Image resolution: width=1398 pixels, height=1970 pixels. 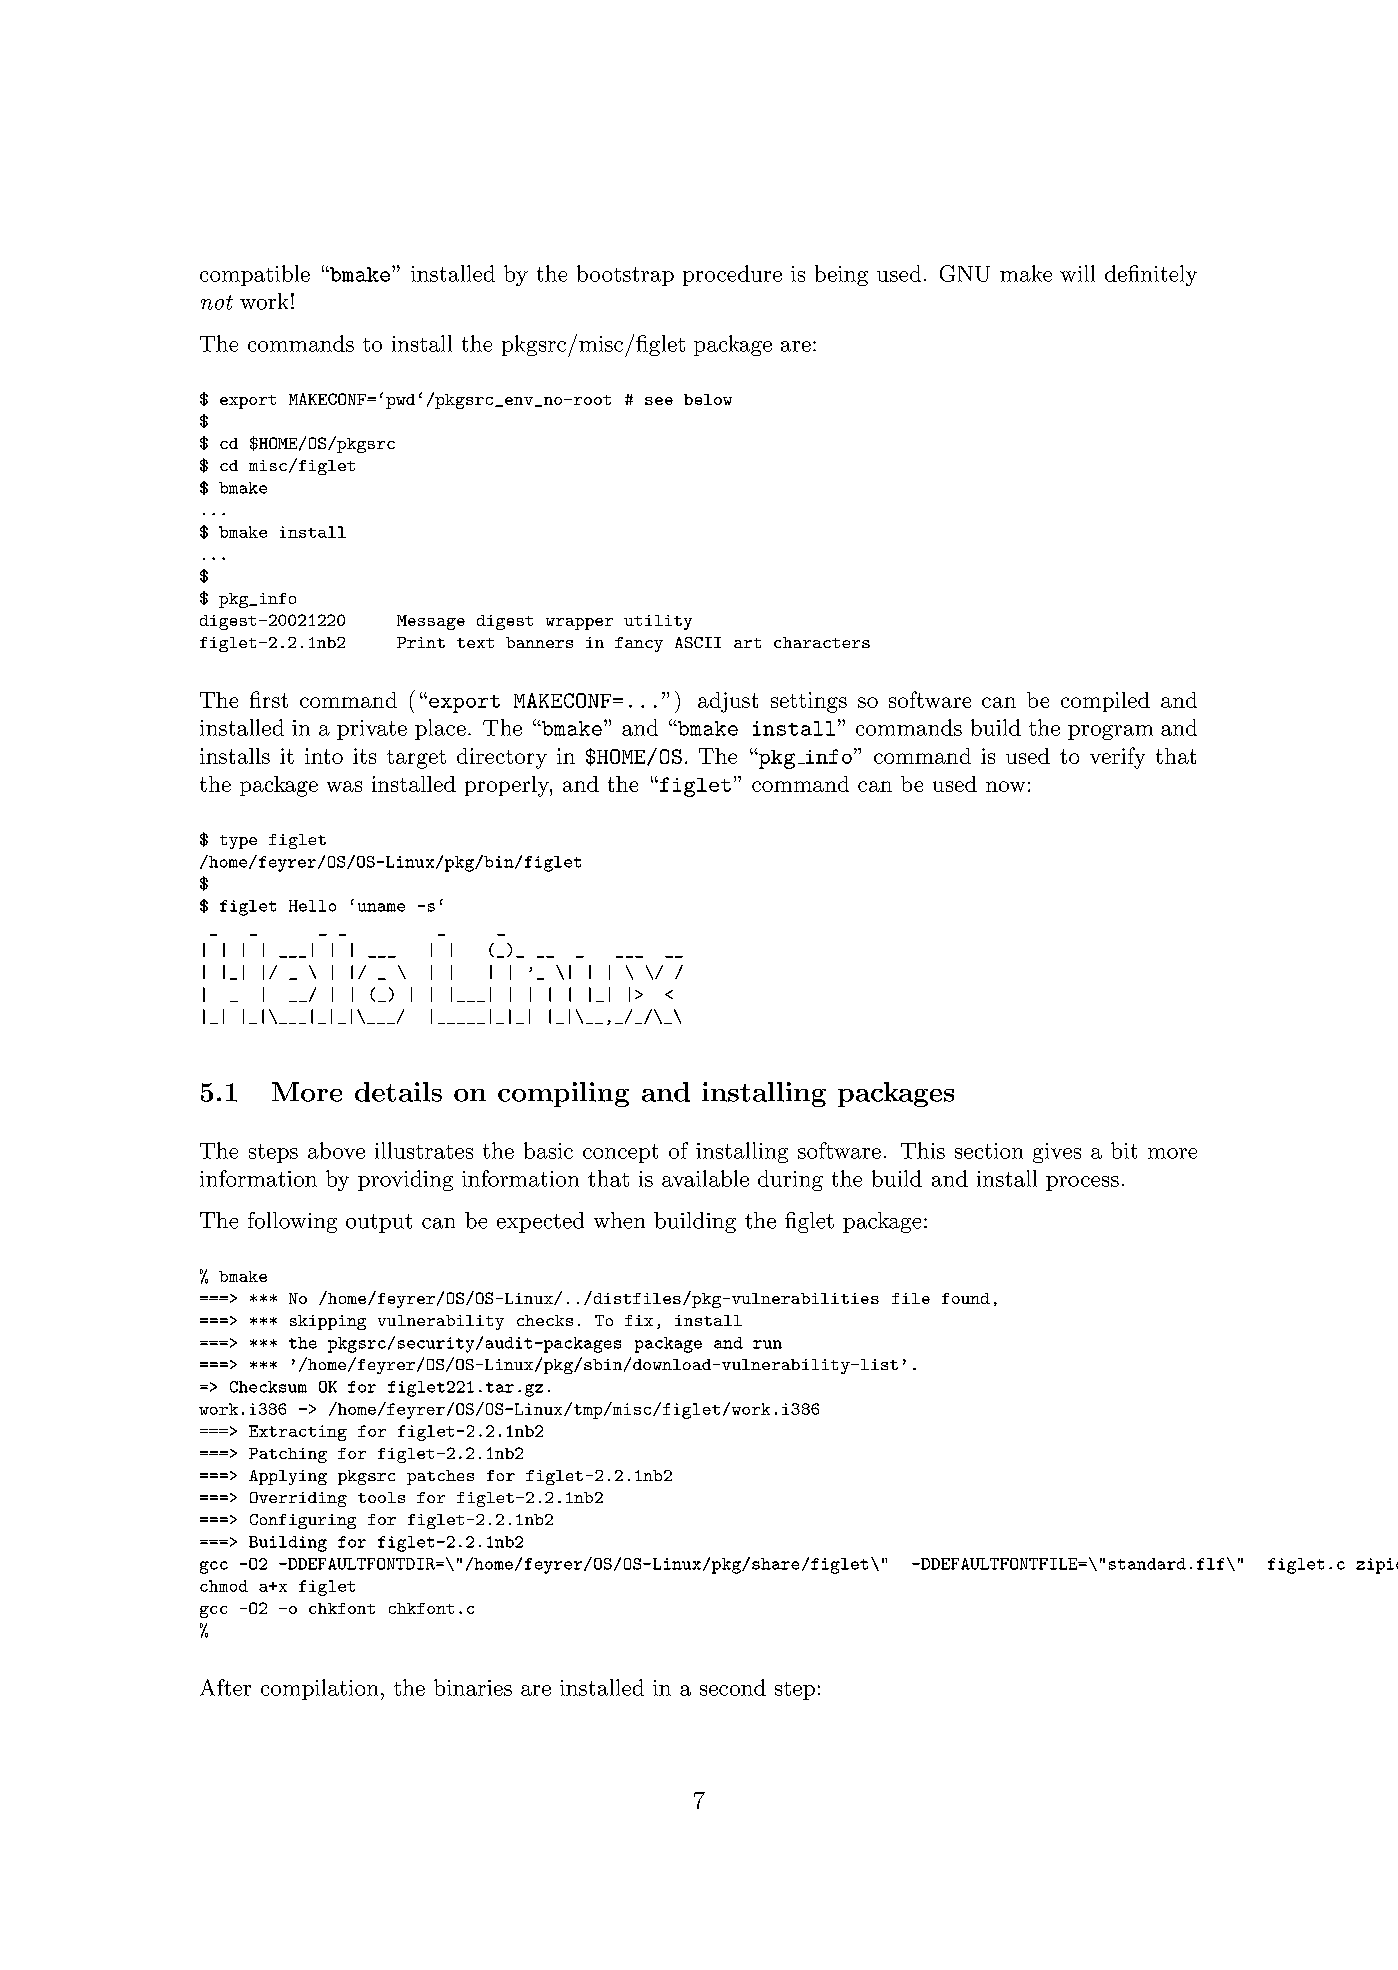 What do you see at coordinates (319, 1689) in the page?
I see `compilation` at bounding box center [319, 1689].
